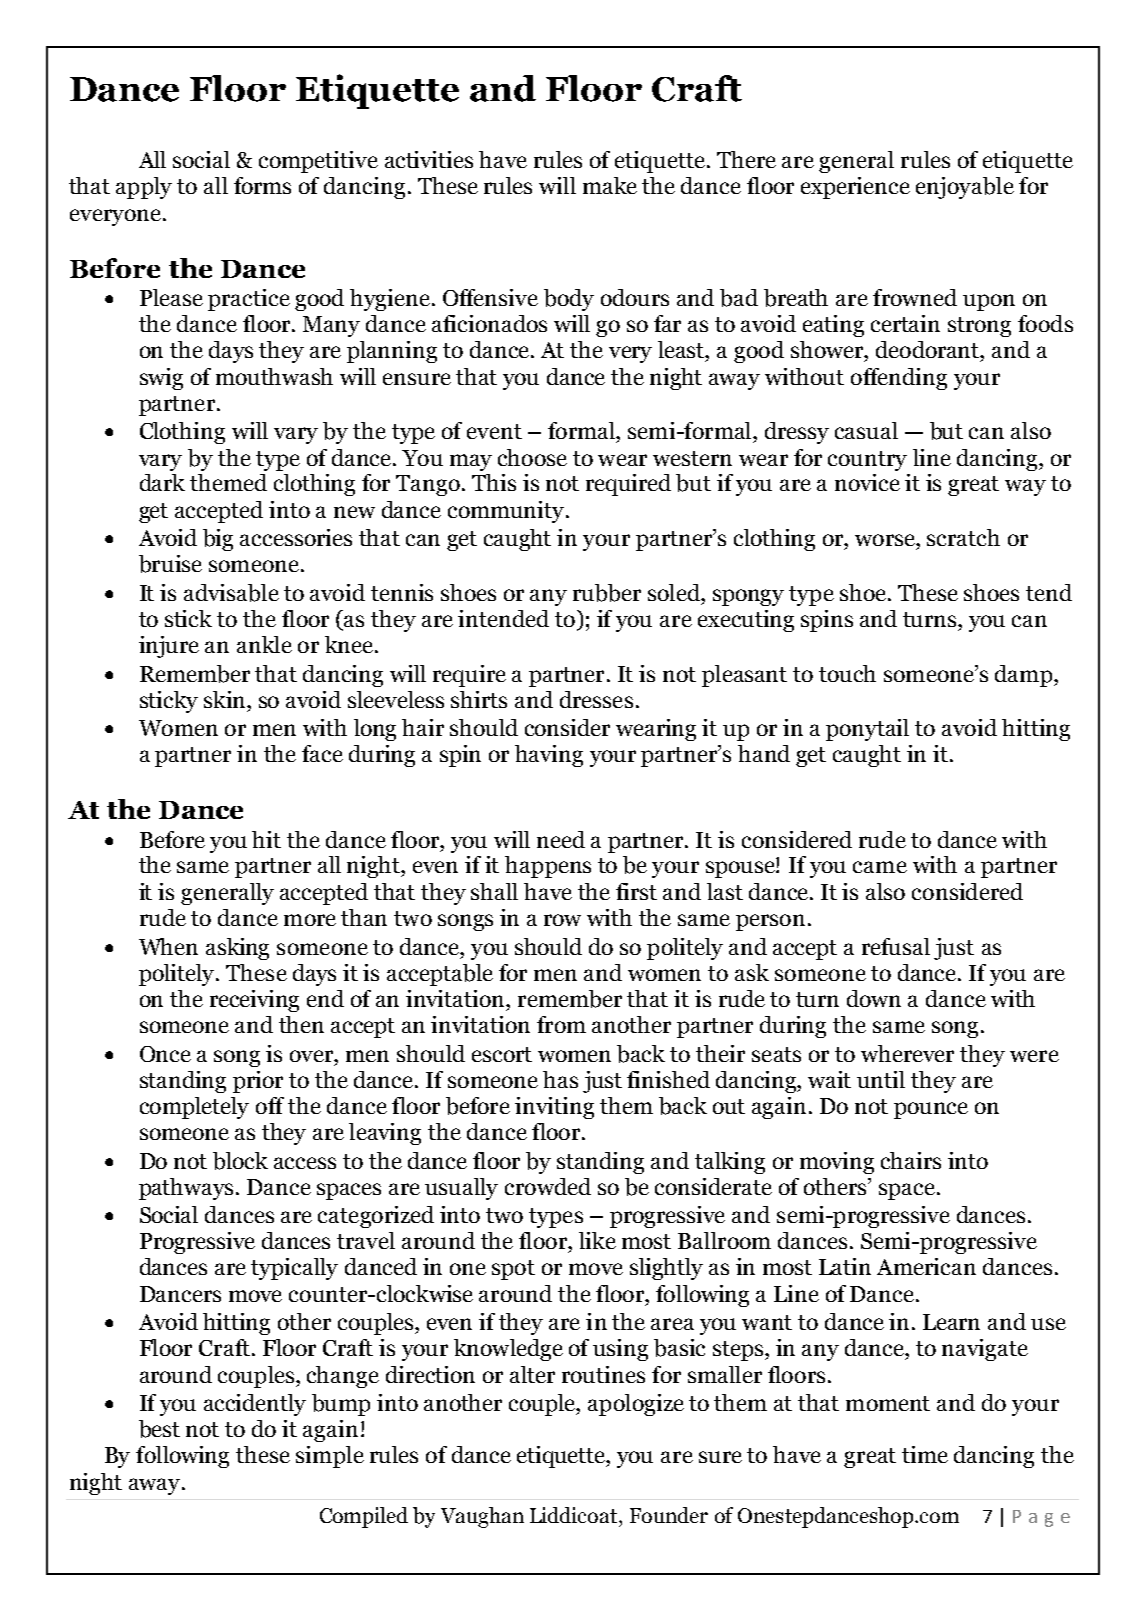 The height and width of the screenshot is (1620, 1145). Describe the element at coordinates (965, 188) in the screenshot. I see `enjoyable` at that location.
